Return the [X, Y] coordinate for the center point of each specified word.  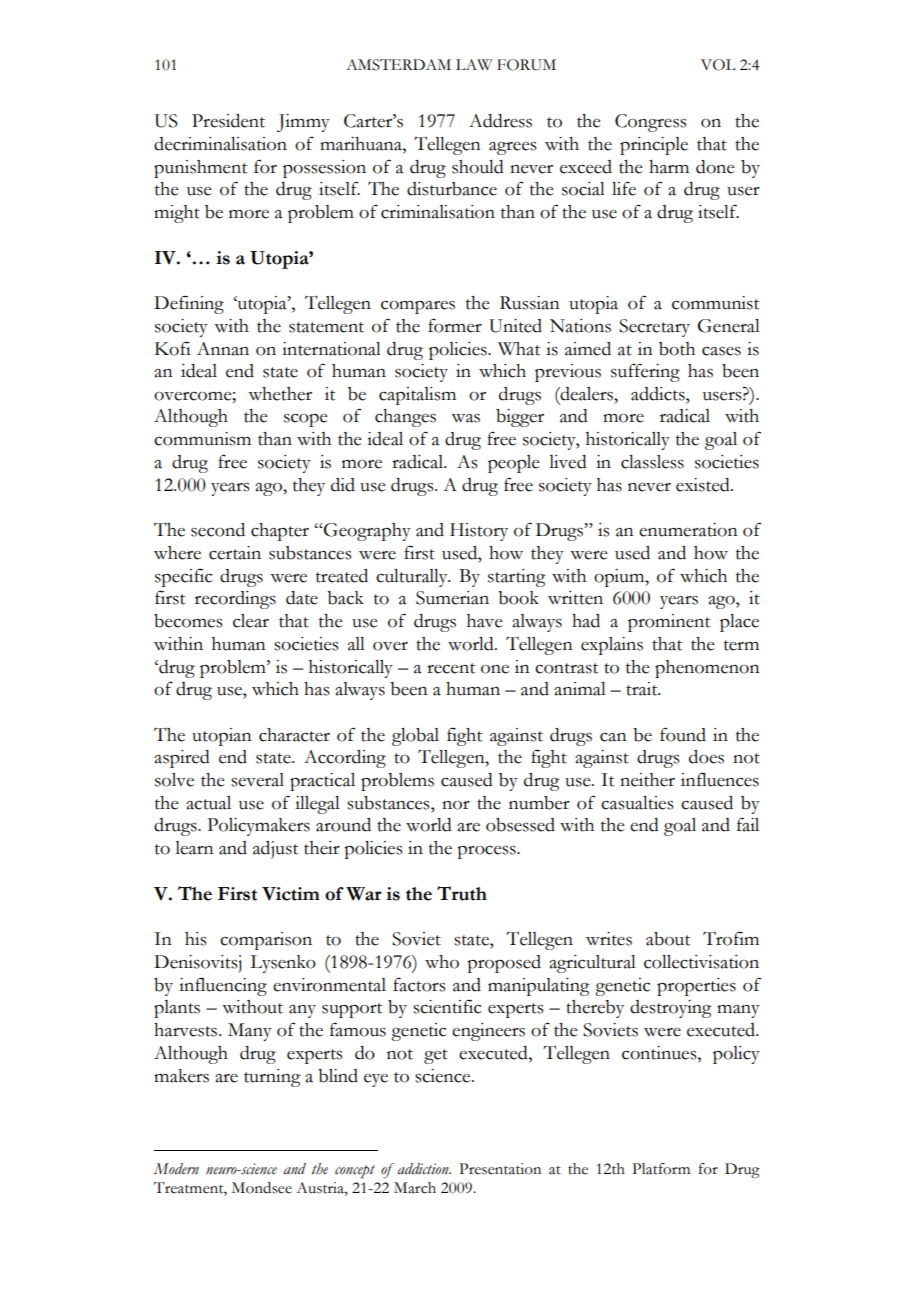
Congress [650, 123]
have [484, 621]
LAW [474, 64]
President [228, 121]
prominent [669, 623]
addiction [424, 1169]
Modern [176, 1169]
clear [251, 621]
